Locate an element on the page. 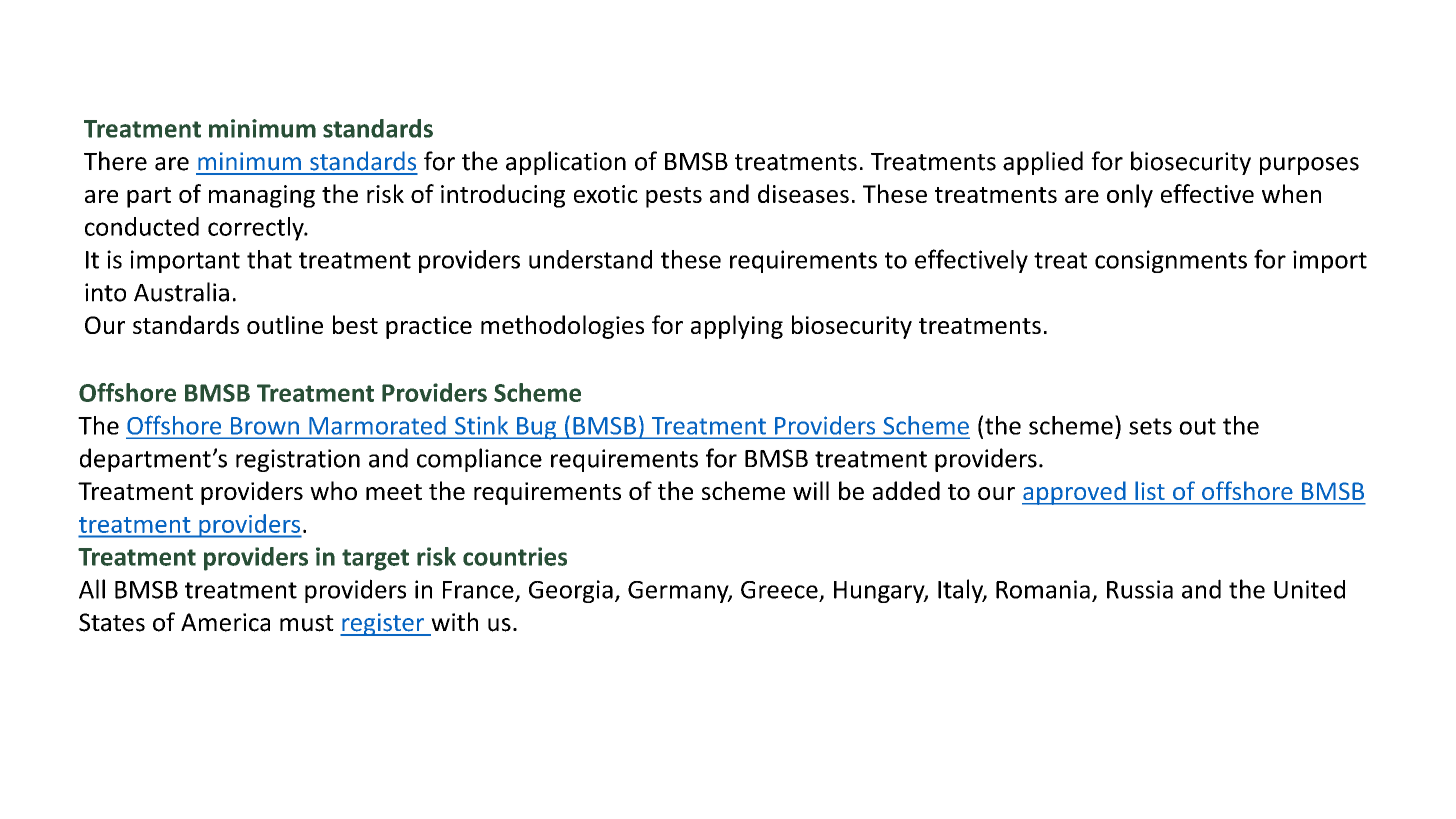  list is located at coordinates (1150, 491).
